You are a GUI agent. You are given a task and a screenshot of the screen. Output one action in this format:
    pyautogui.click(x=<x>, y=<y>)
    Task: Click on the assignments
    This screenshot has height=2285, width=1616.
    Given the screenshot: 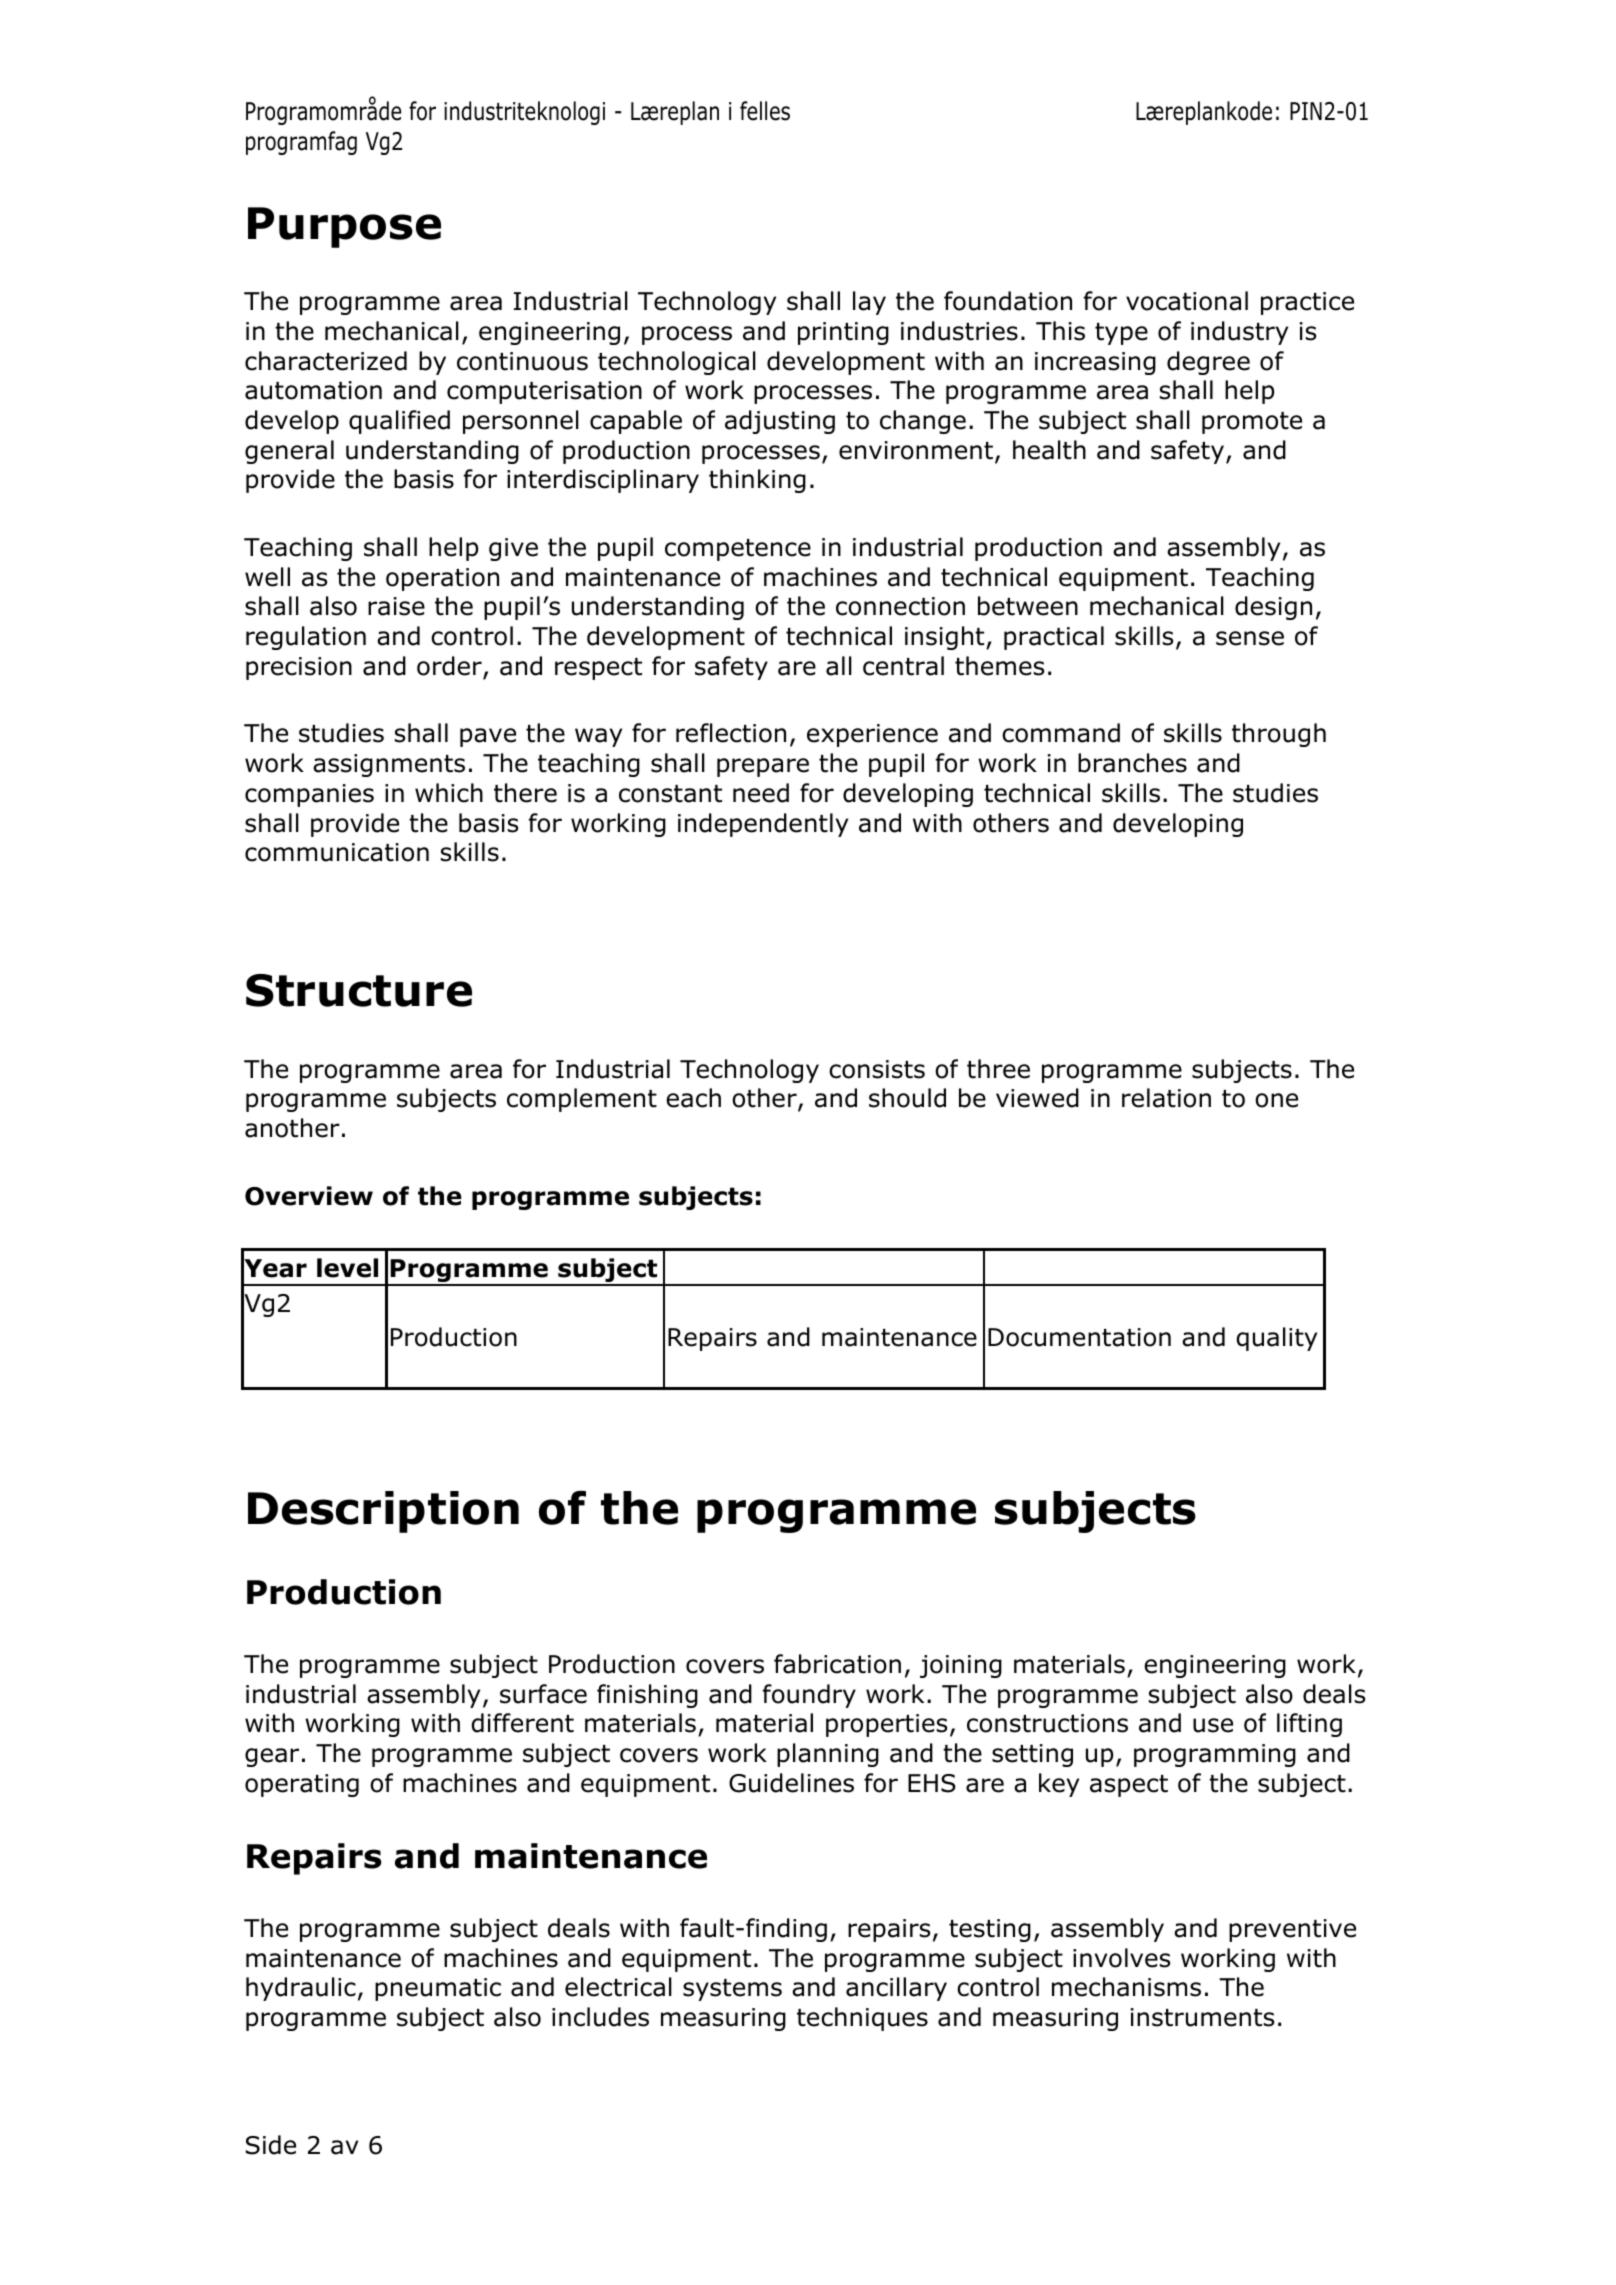 What is the action you would take?
    pyautogui.click(x=389, y=765)
